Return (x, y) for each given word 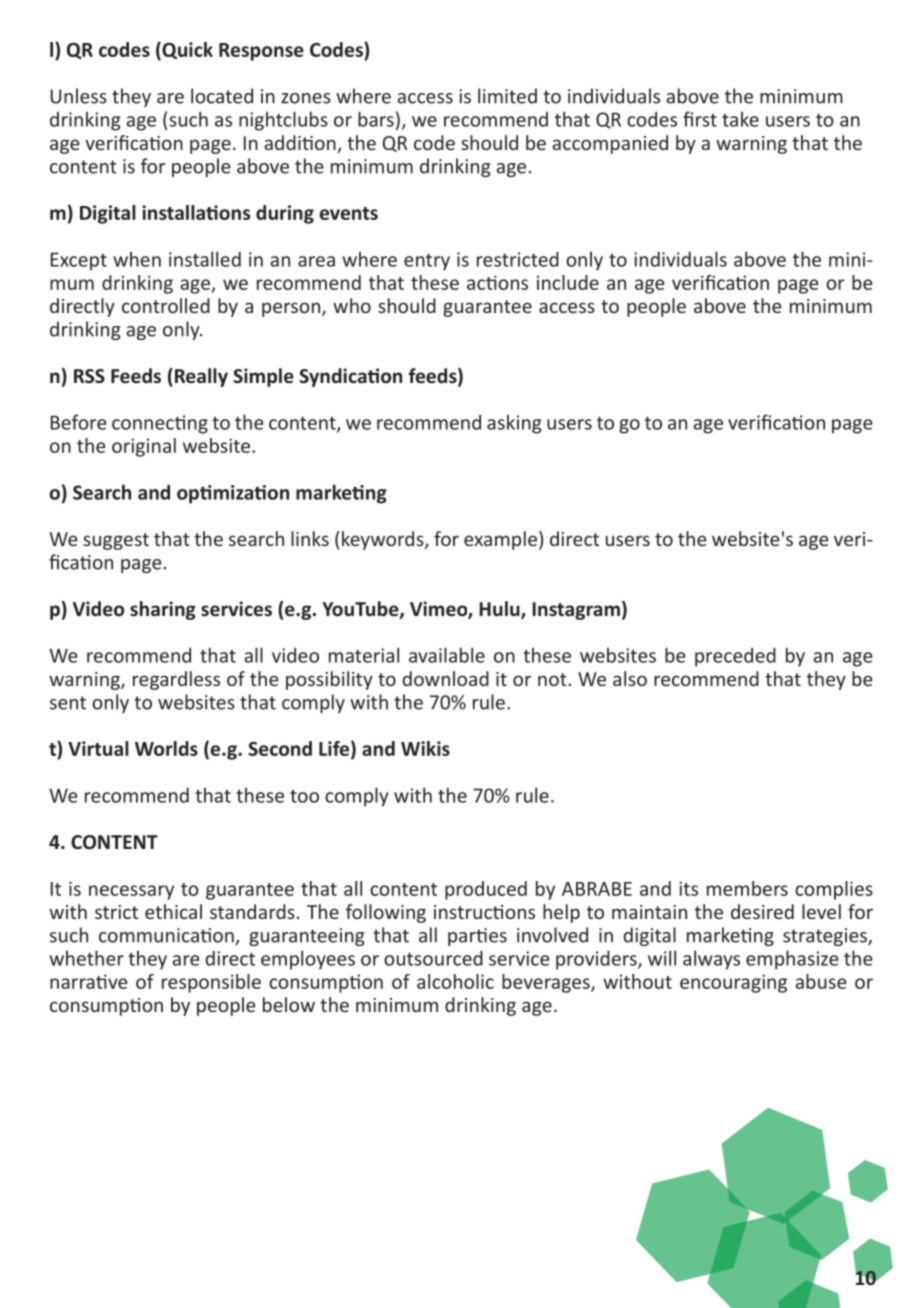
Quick (186, 51)
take (740, 119)
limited (507, 96)
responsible (211, 983)
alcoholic (455, 981)
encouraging (733, 983)
